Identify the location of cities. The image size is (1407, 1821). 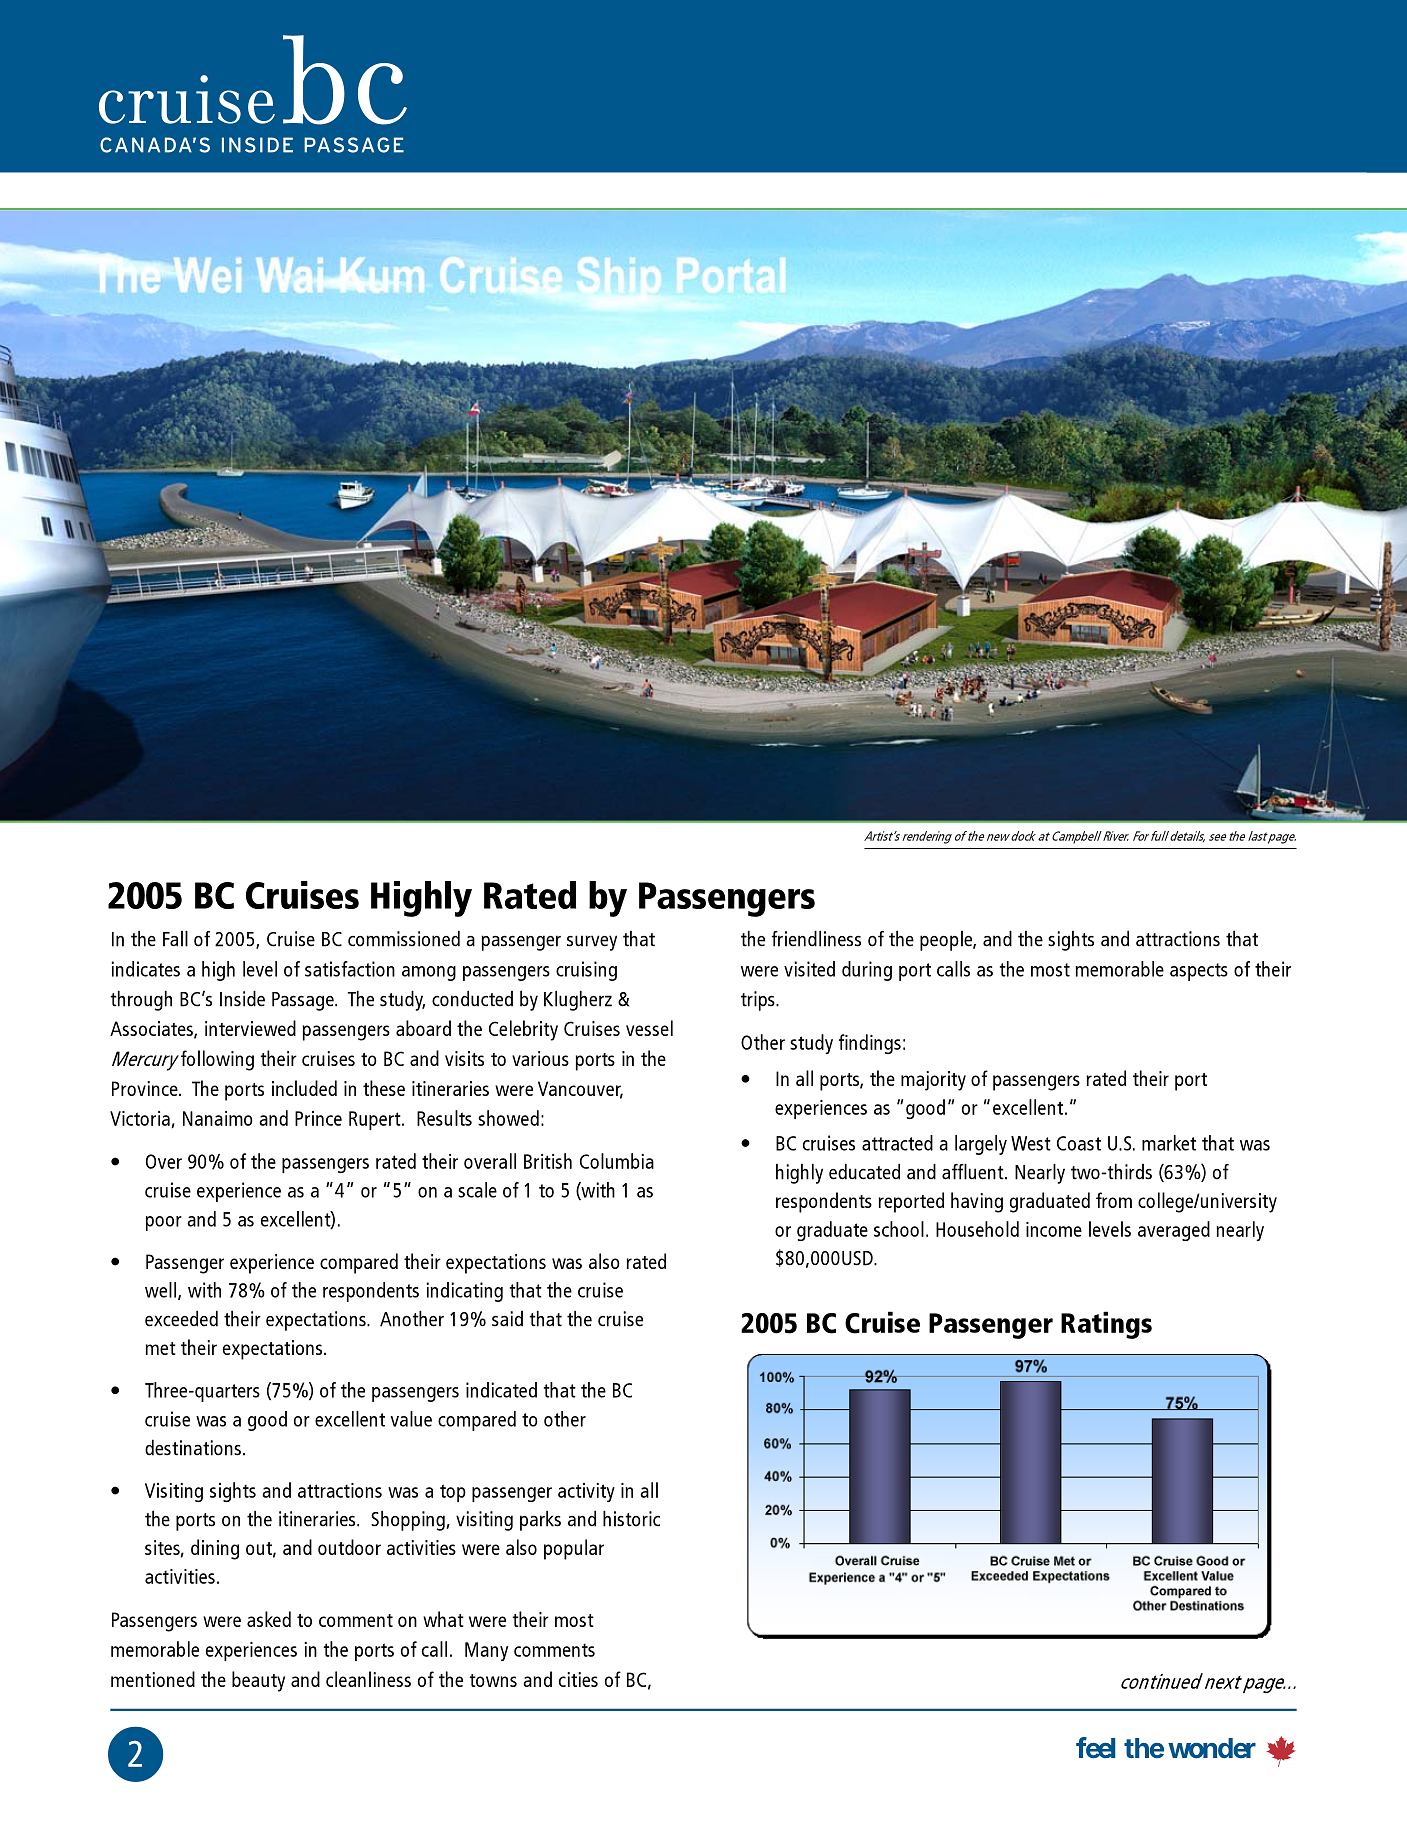
(578, 1679).
